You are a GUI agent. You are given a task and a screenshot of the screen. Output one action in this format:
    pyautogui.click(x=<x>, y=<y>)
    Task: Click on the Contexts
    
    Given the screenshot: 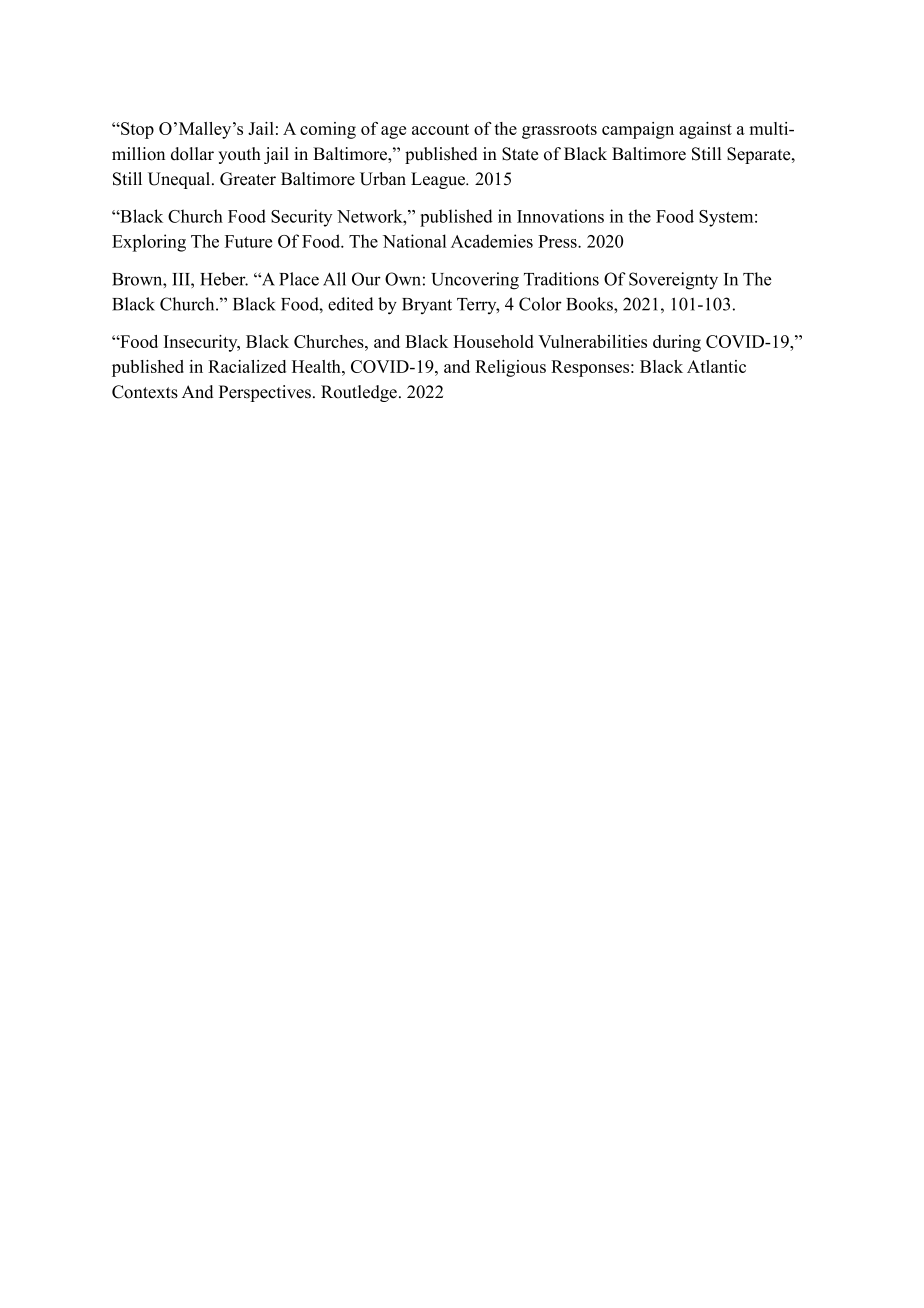 What is the action you would take?
    pyautogui.click(x=145, y=392)
